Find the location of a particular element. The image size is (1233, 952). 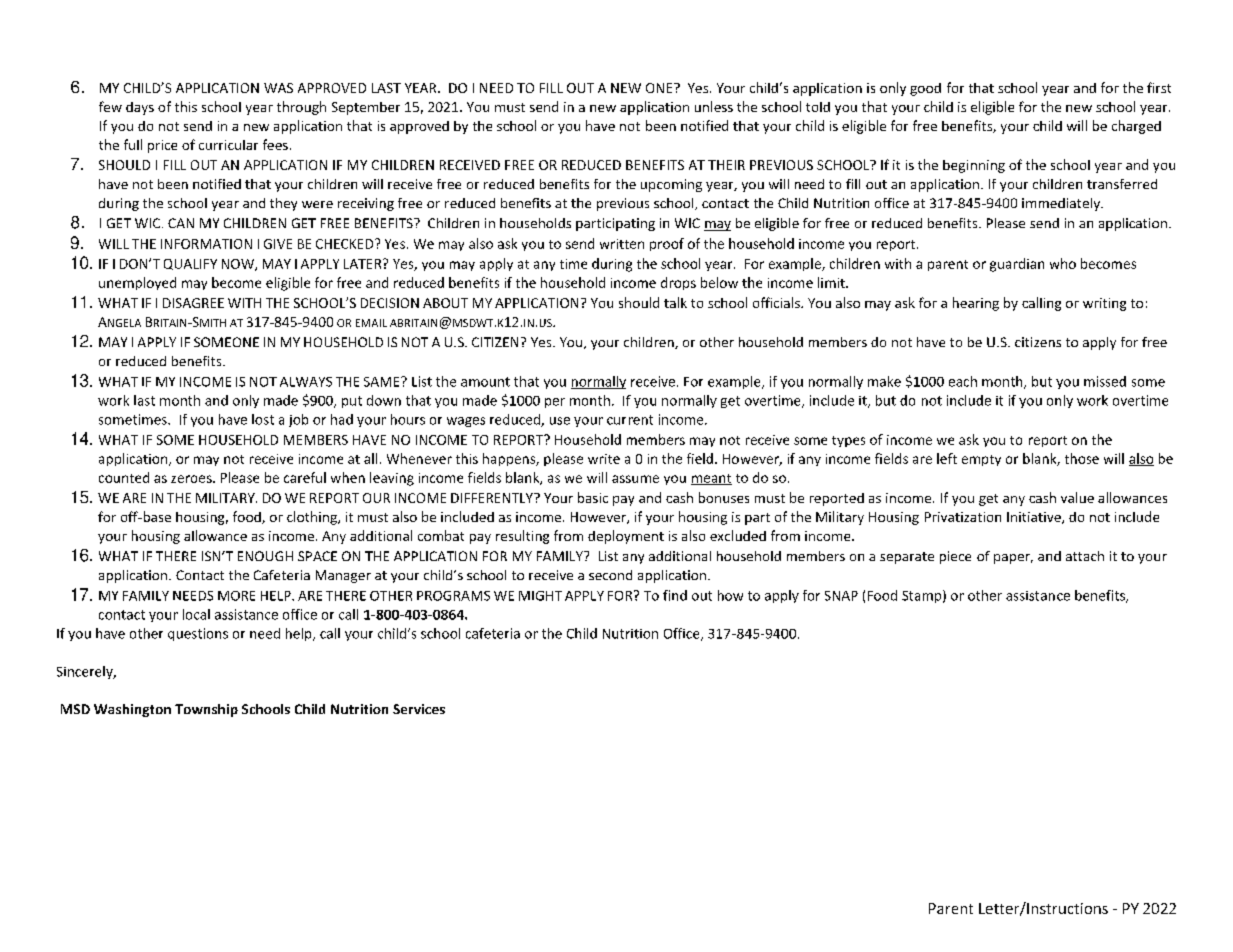

each is located at coordinates (963, 381).
